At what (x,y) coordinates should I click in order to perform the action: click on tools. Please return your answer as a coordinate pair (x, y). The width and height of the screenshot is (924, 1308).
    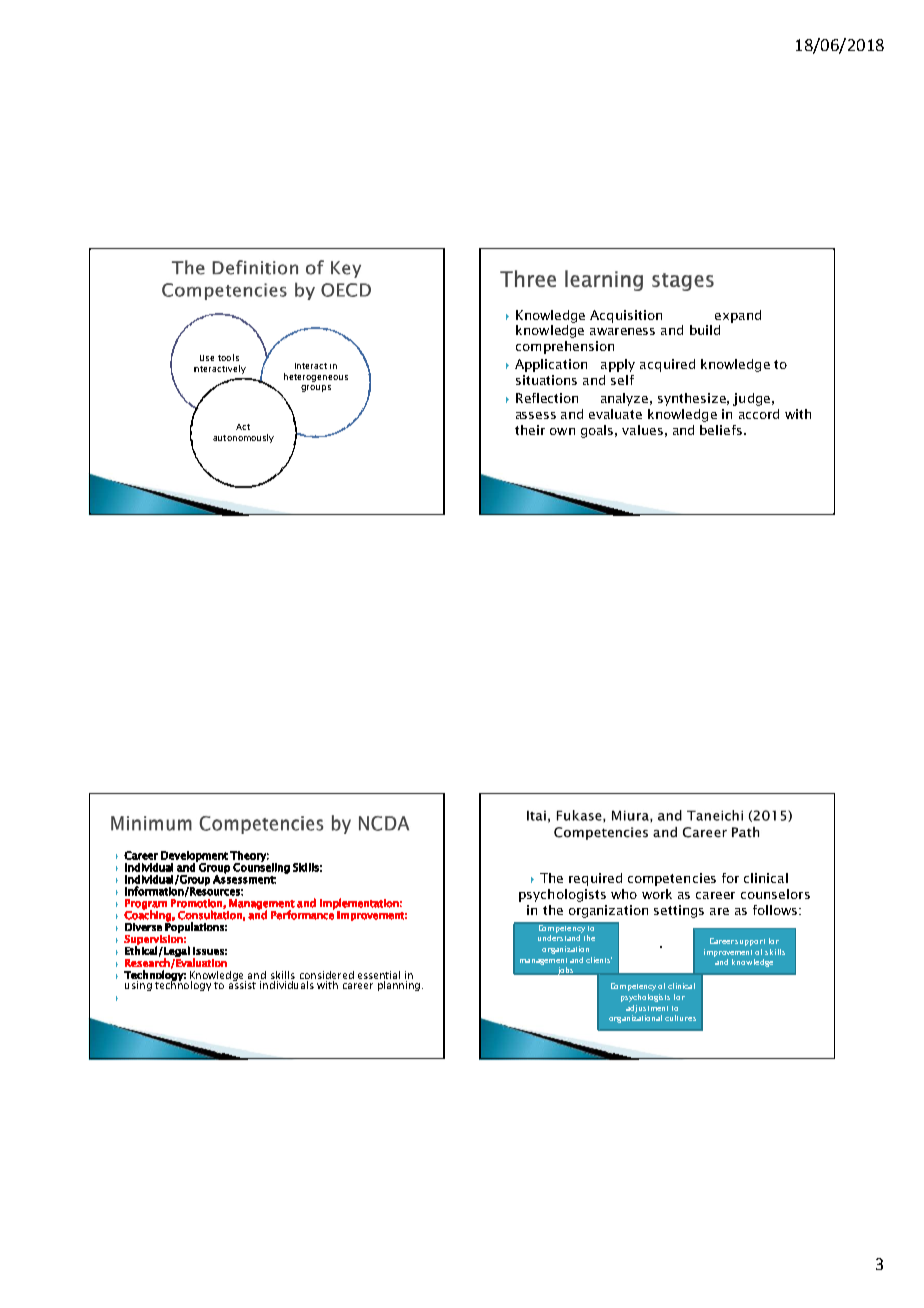
    Looking at the image, I should click on (228, 357).
